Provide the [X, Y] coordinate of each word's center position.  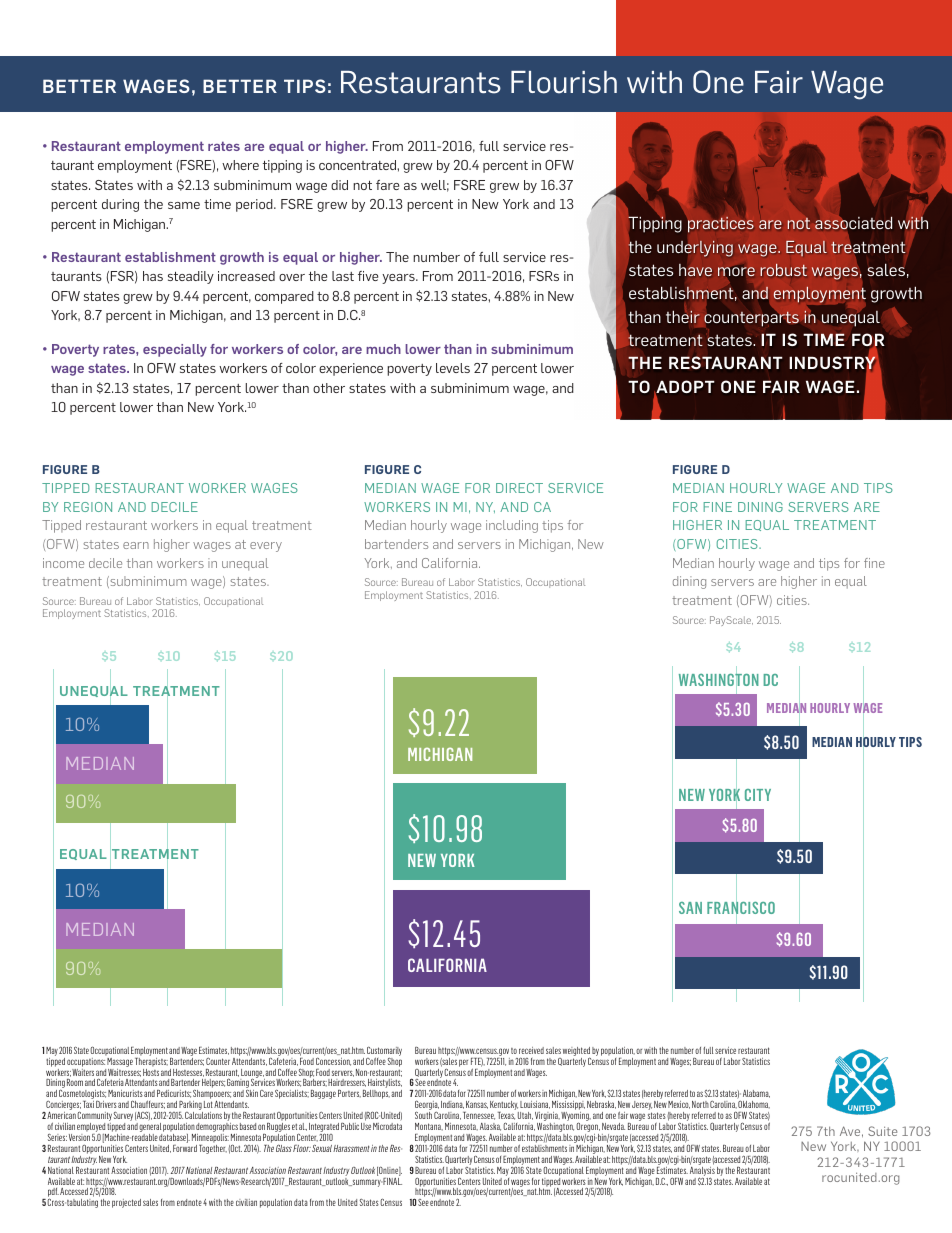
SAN [690, 908]
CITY [758, 795]
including [512, 526]
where [240, 165]
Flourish [564, 82]
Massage [120, 1062]
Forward [185, 1148]
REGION [88, 507]
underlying [695, 249]
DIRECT [519, 488]
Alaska [490, 1127]
